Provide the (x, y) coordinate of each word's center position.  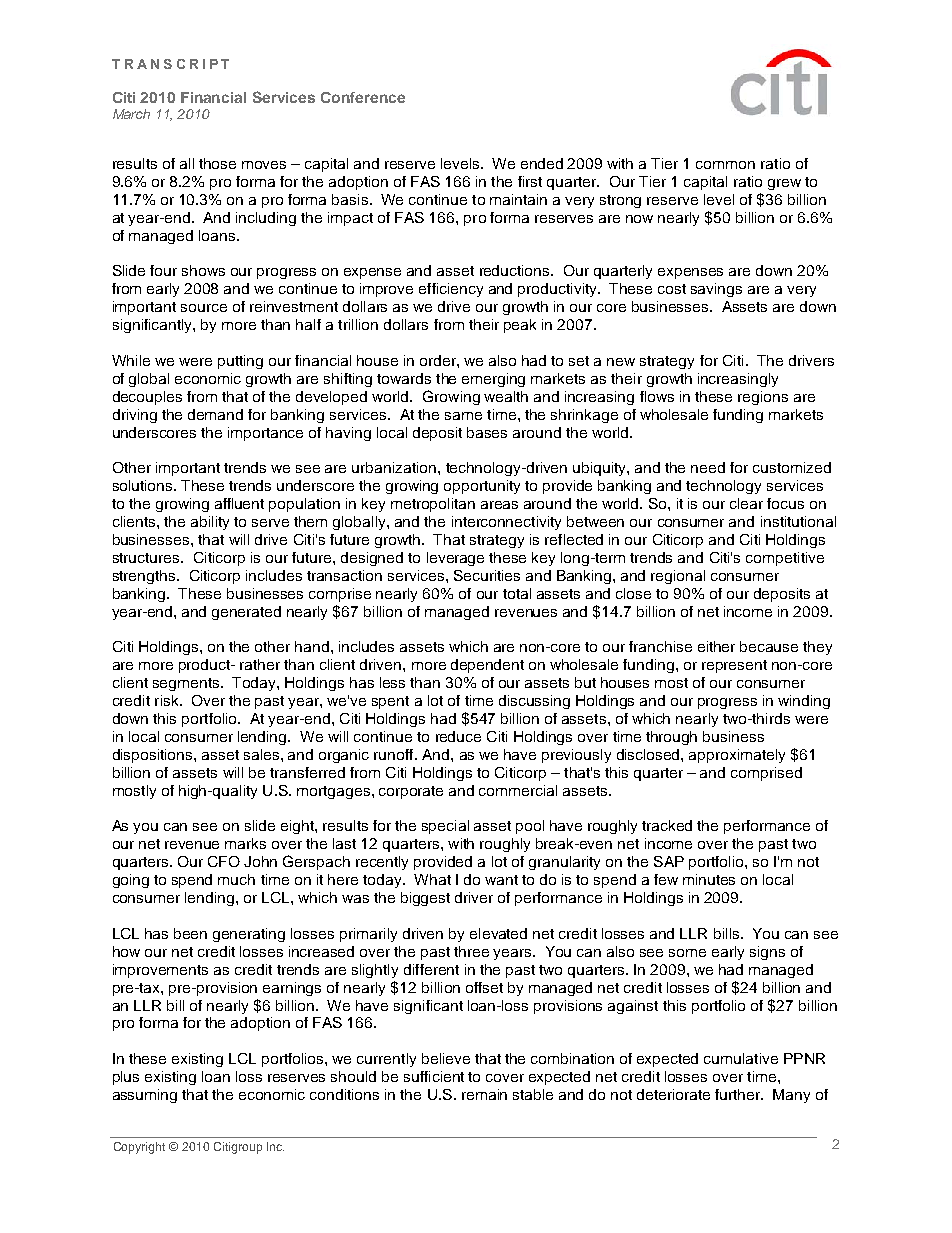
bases (487, 432)
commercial (518, 790)
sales (263, 754)
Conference (363, 97)
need (708, 467)
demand (215, 414)
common (725, 165)
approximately (737, 756)
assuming (145, 1096)
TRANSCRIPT (170, 64)
